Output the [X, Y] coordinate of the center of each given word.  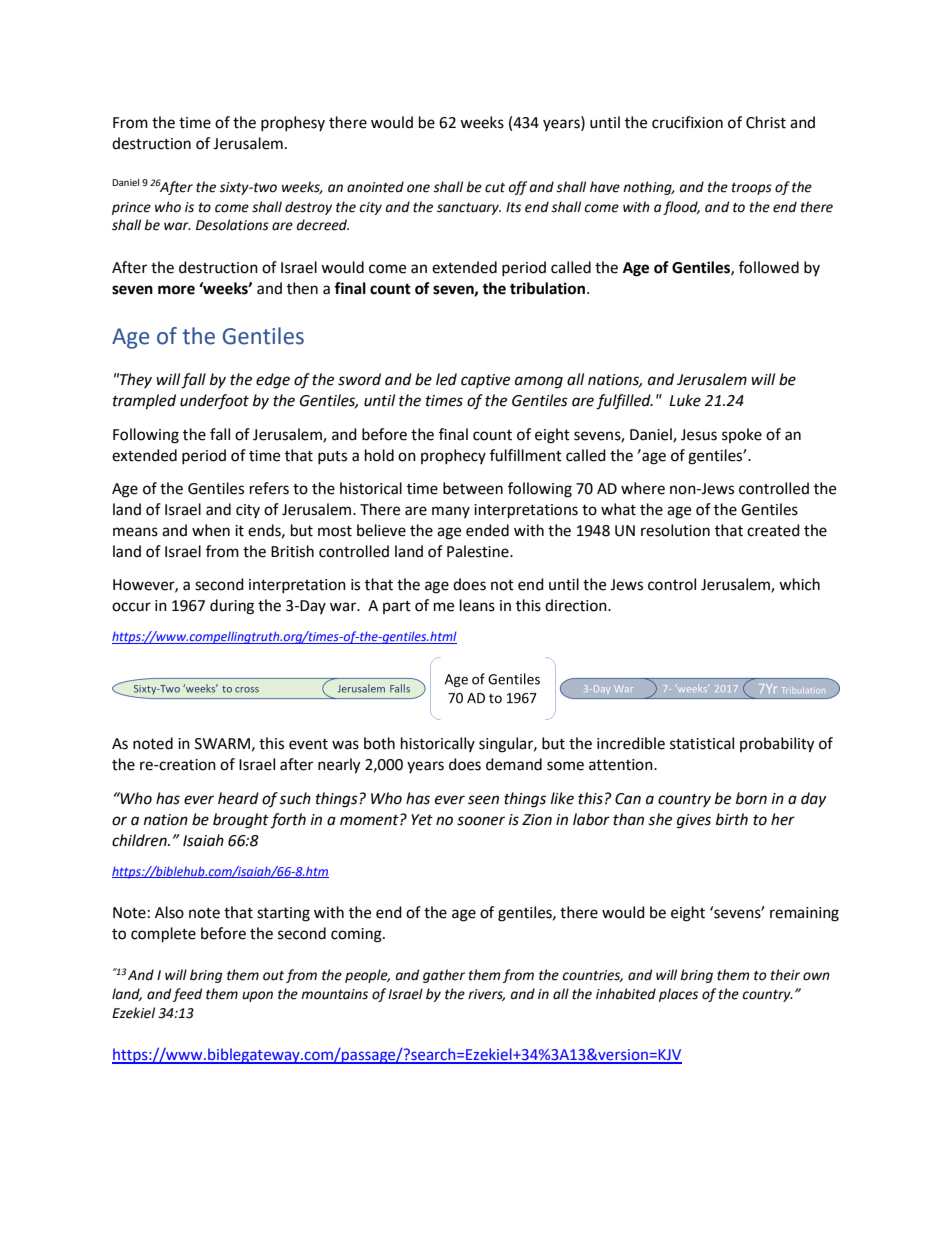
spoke [742, 435]
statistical [702, 743]
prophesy [293, 123]
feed [187, 995]
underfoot [214, 402]
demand [514, 764]
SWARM [222, 744]
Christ [766, 122]
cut [495, 188]
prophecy [453, 456]
